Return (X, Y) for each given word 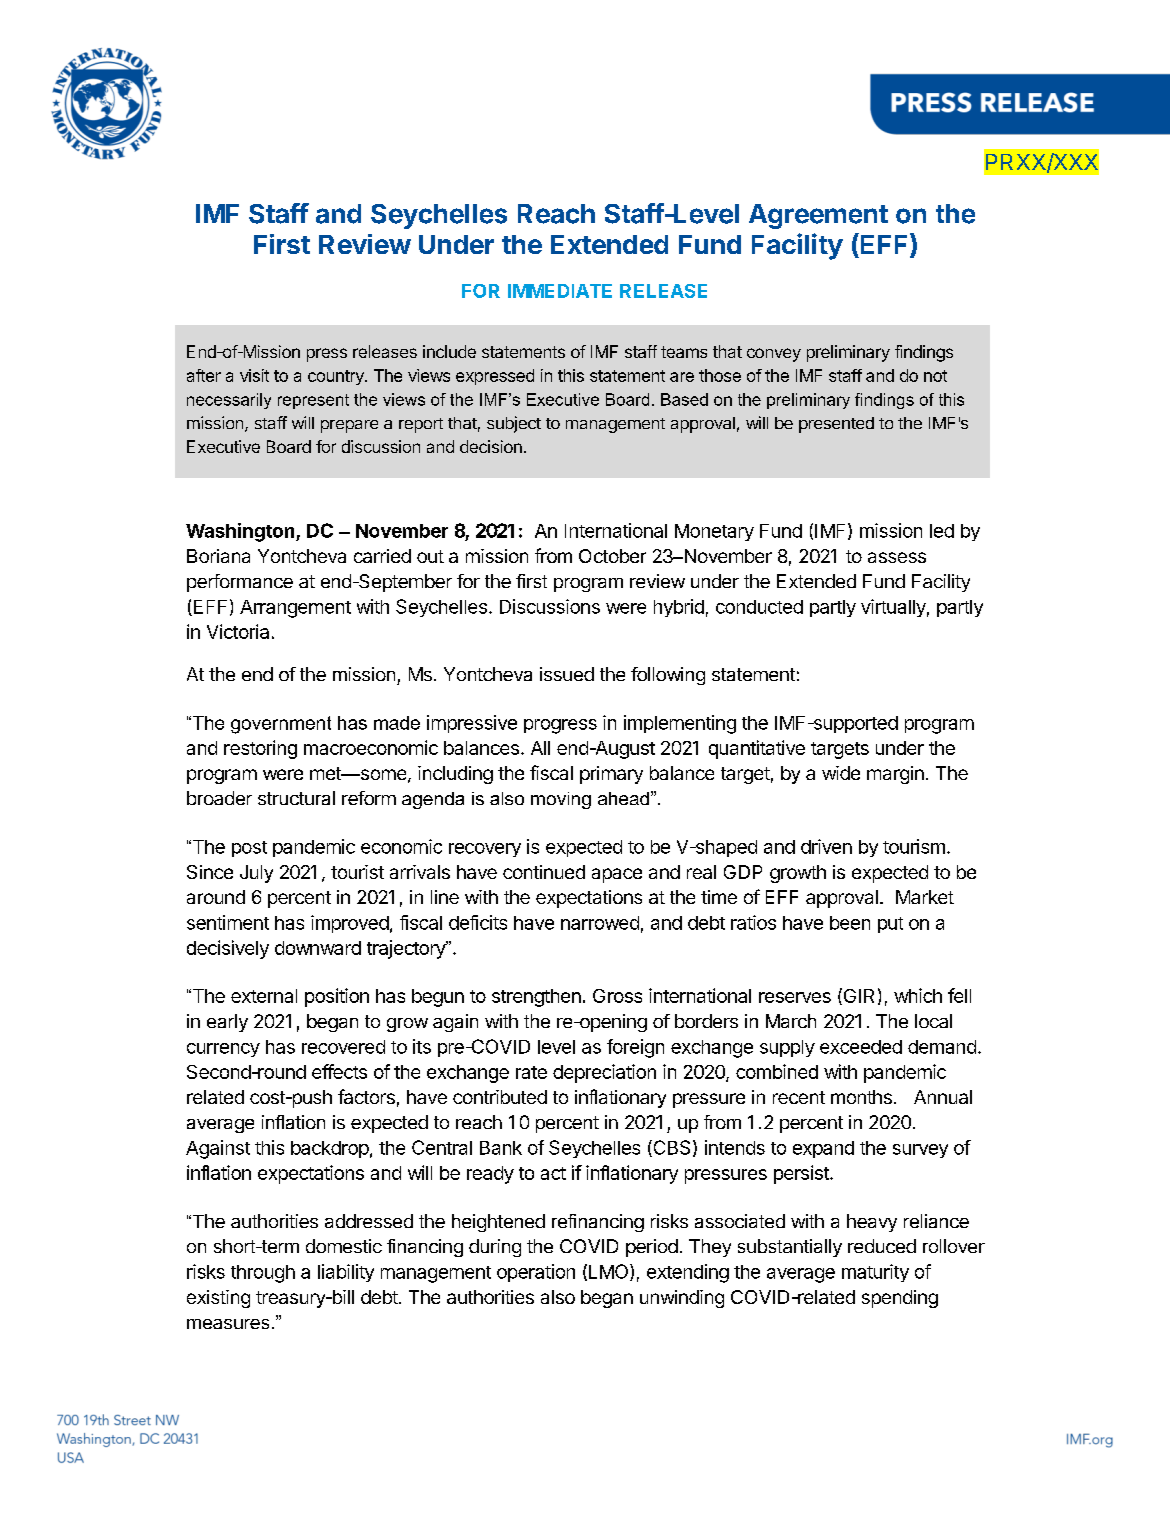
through (263, 1274)
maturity (875, 1273)
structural (296, 798)
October (612, 556)
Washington (240, 532)
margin (895, 775)
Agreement (818, 216)
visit (254, 375)
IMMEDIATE (560, 291)
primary (611, 775)
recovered (343, 1047)
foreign (635, 1048)
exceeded (861, 1047)
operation (536, 1273)
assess (897, 557)
